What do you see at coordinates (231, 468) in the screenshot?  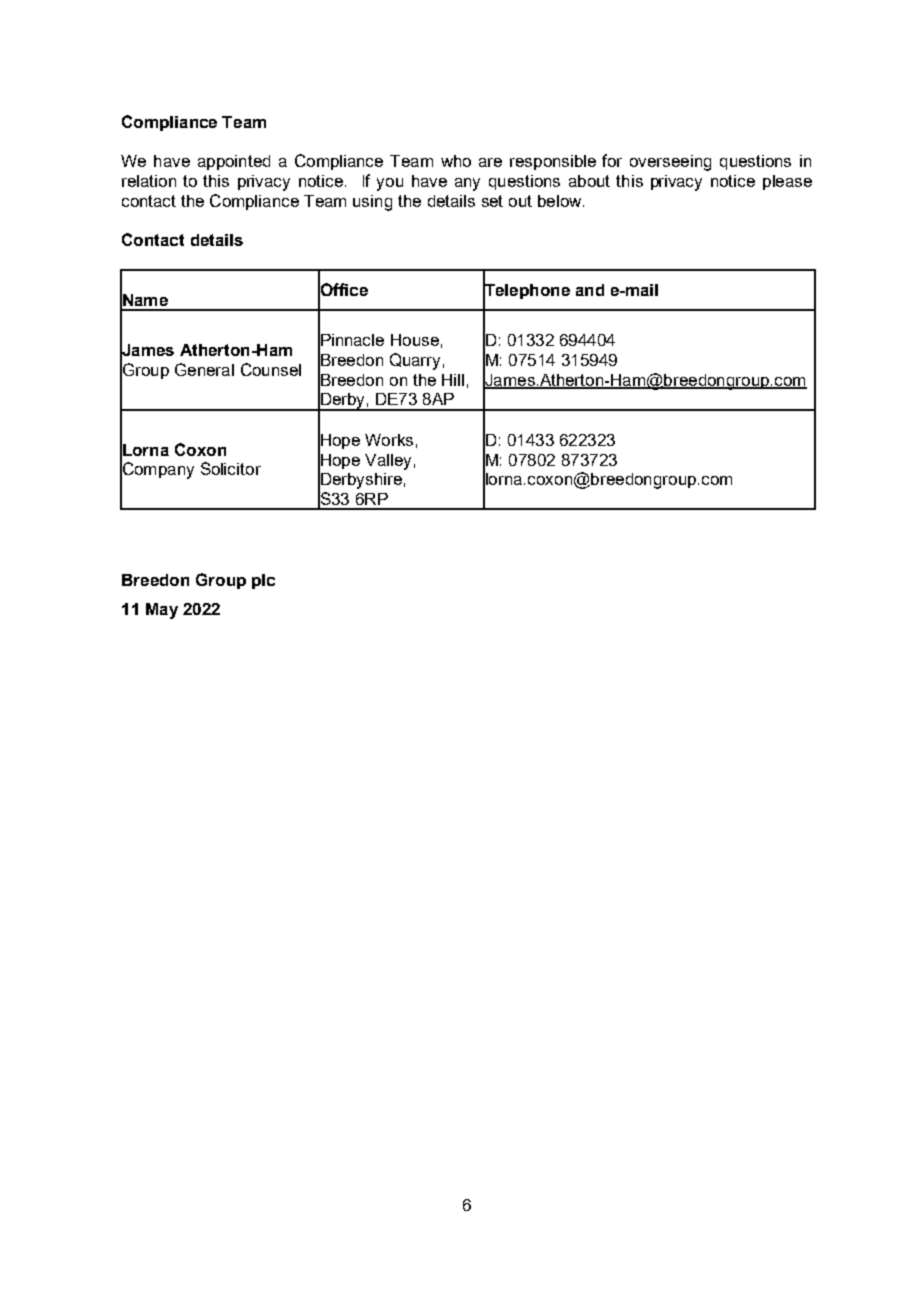 I see `Solicitor` at bounding box center [231, 468].
